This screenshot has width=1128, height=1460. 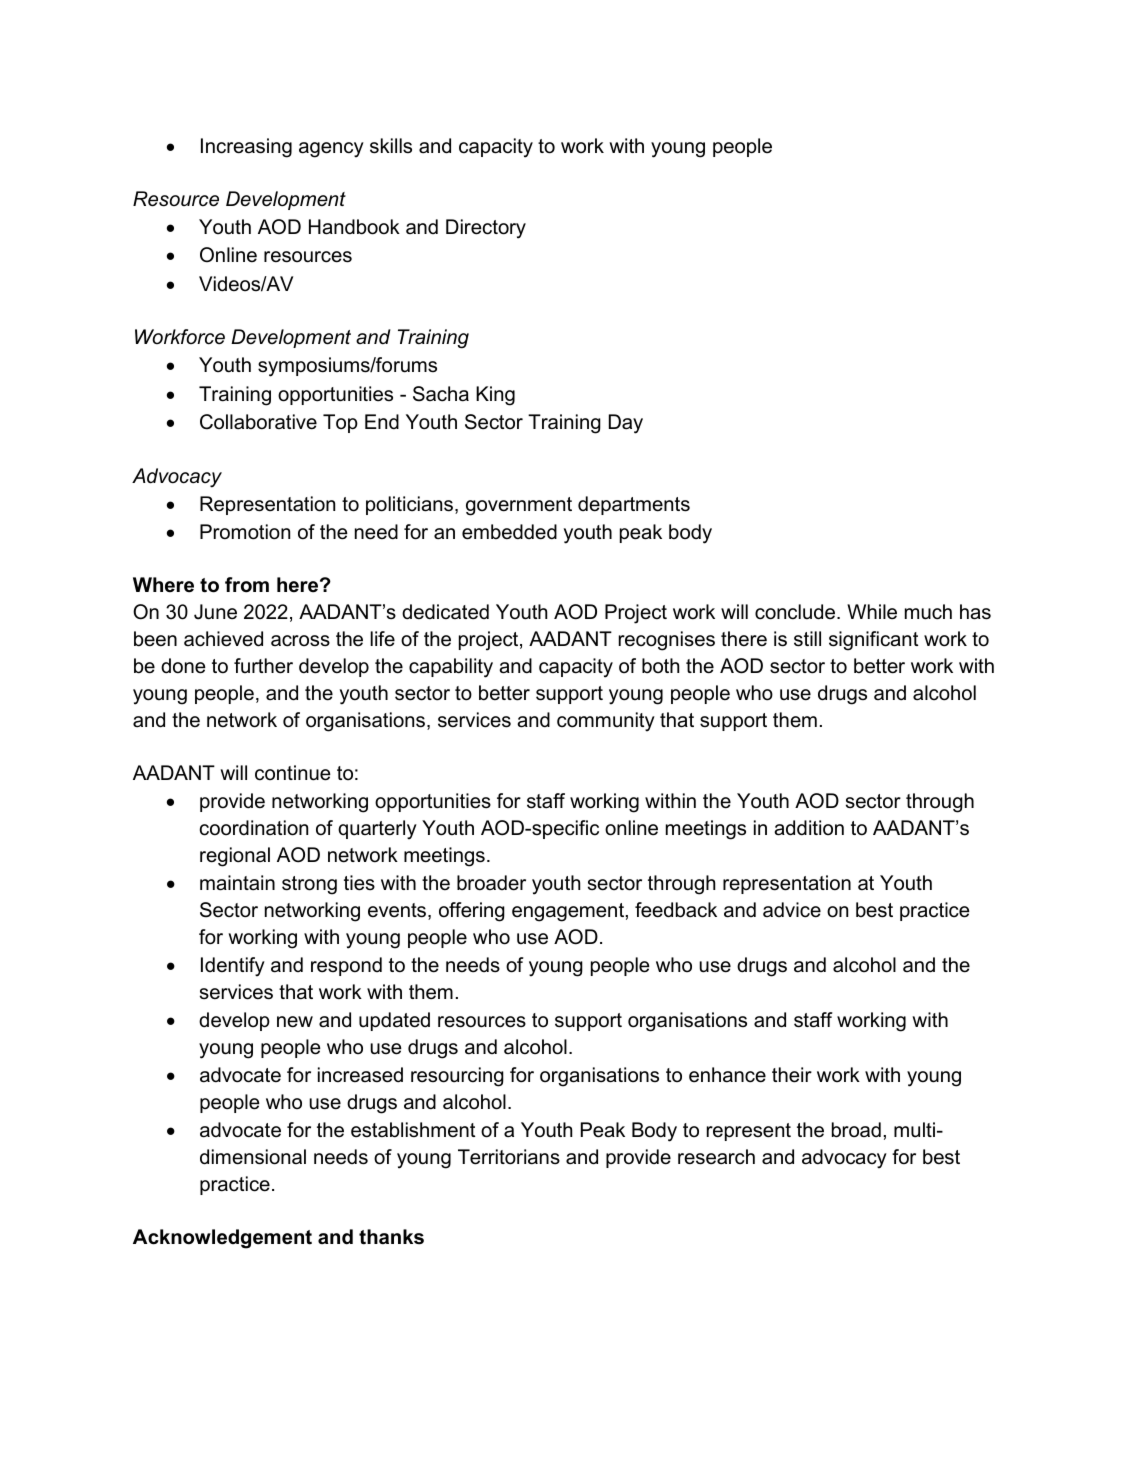 I want to click on Acknowledgement, so click(x=222, y=1239).
